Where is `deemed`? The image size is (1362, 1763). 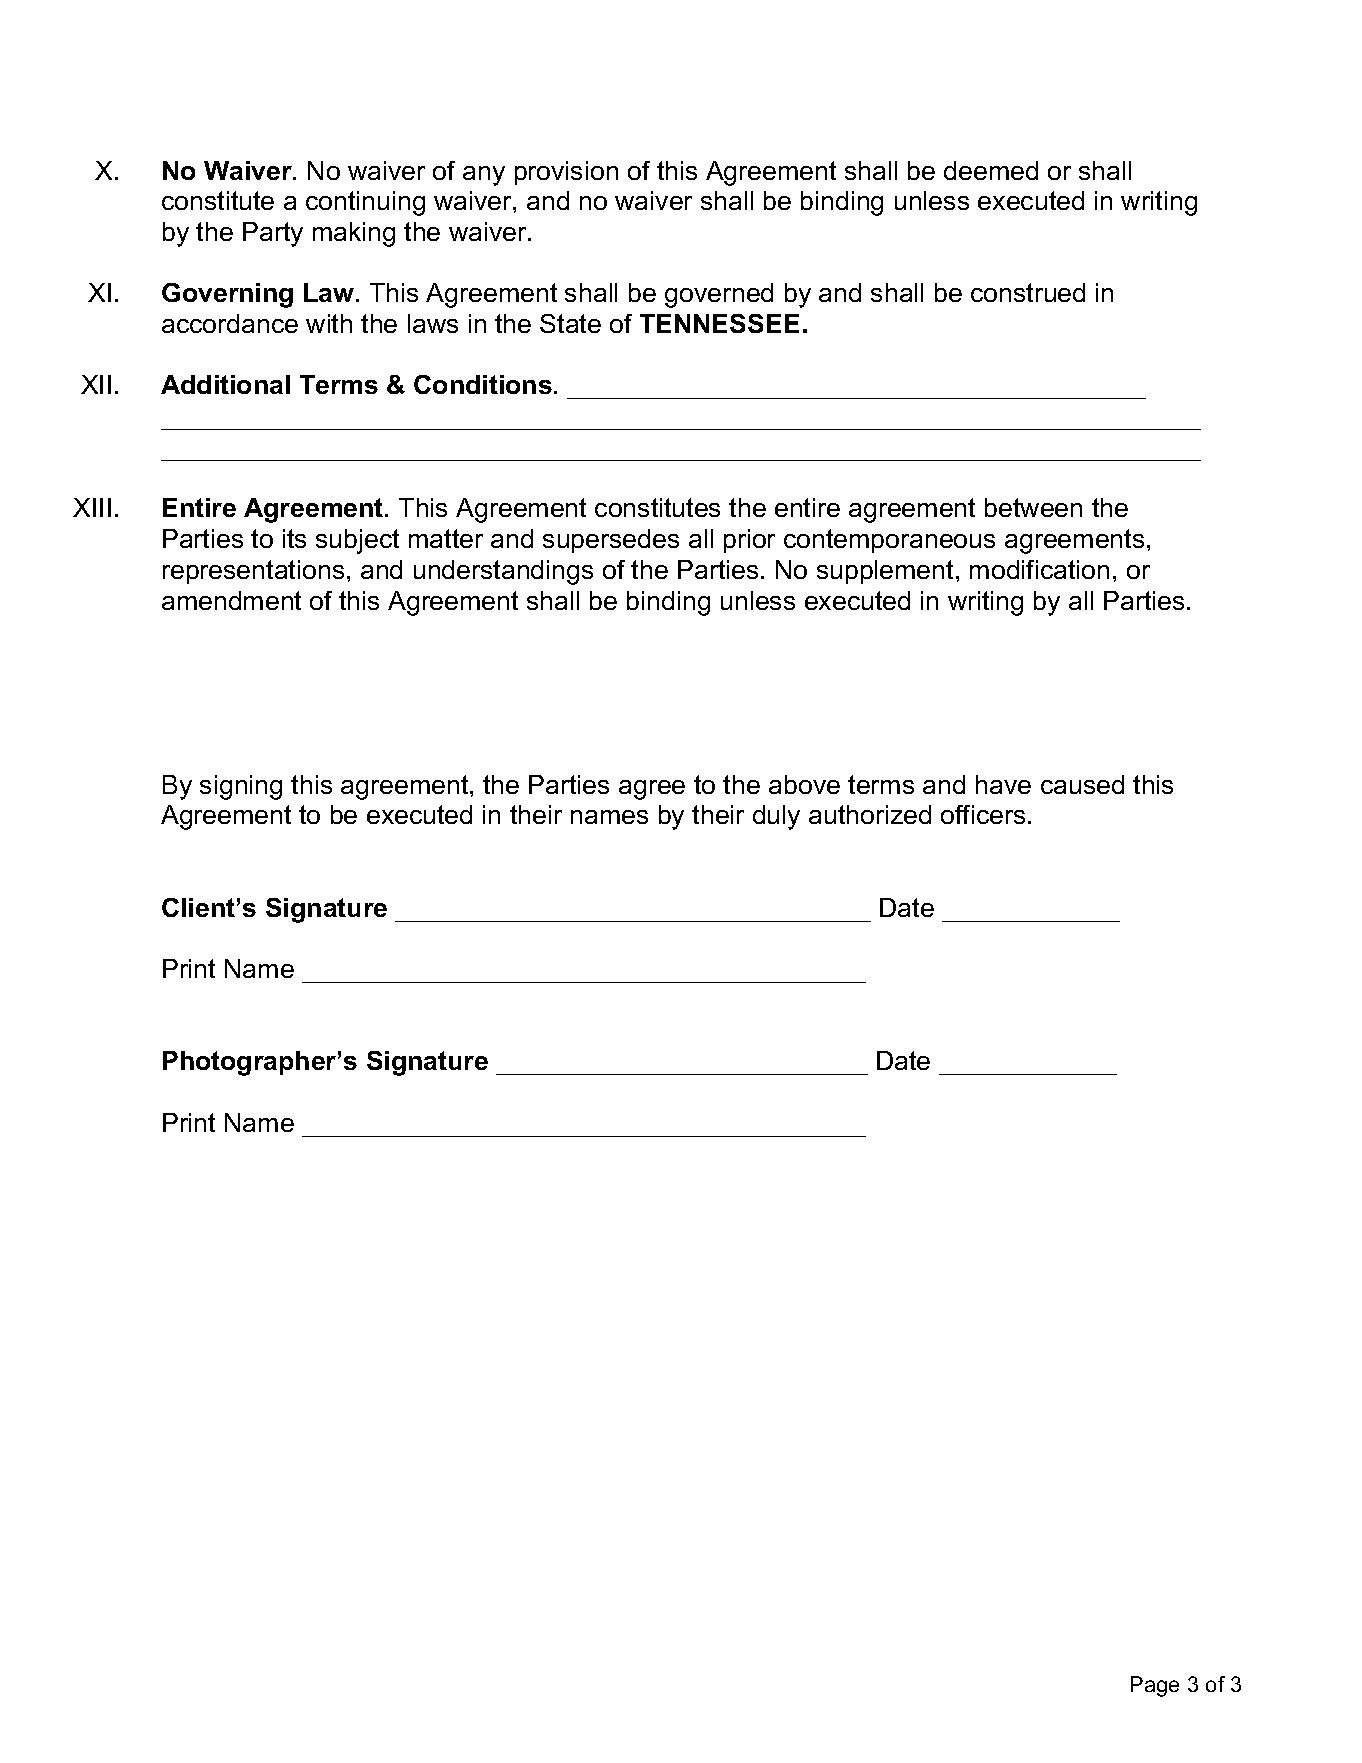
deemed is located at coordinates (991, 170).
